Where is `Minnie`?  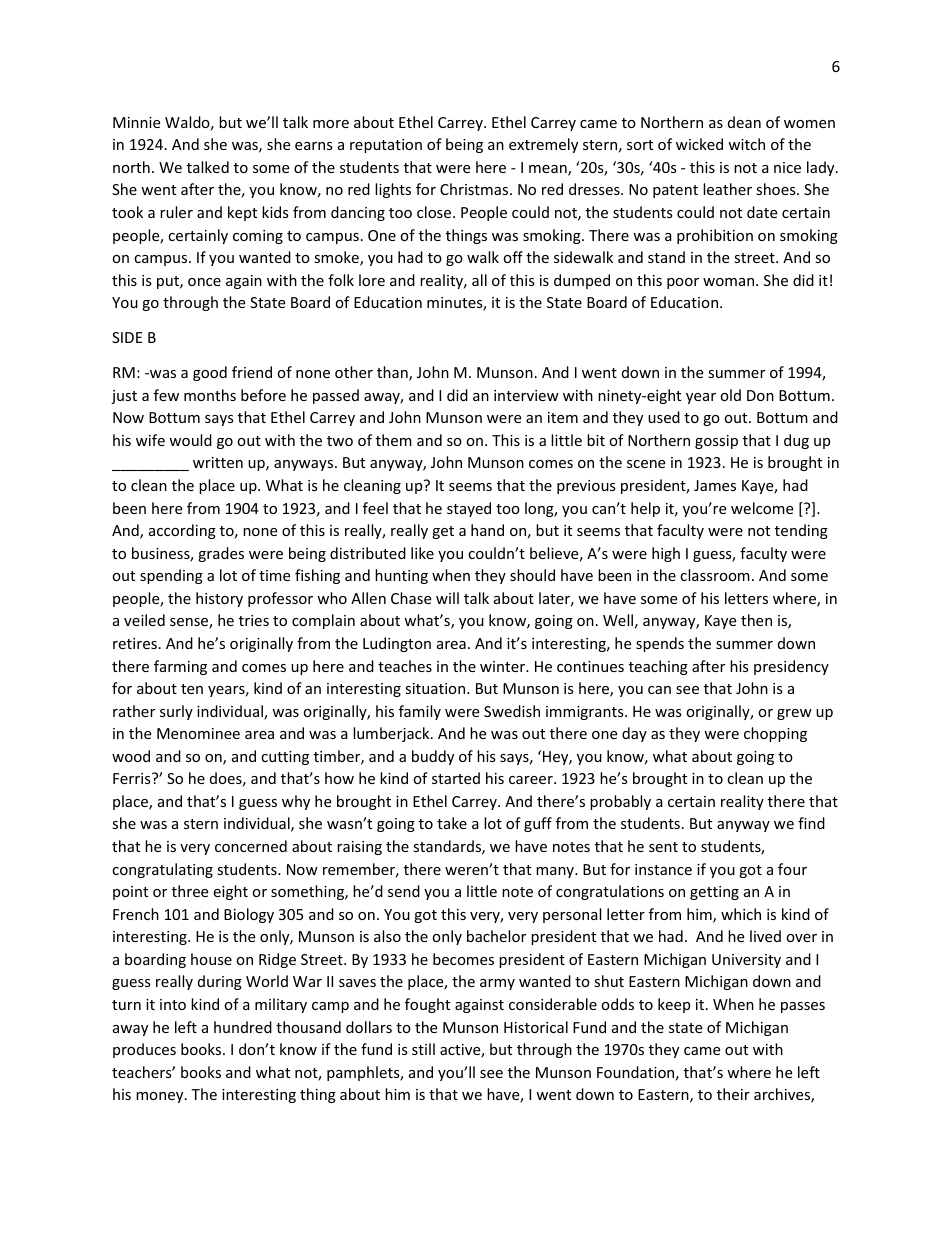
Minnie is located at coordinates (136, 122).
